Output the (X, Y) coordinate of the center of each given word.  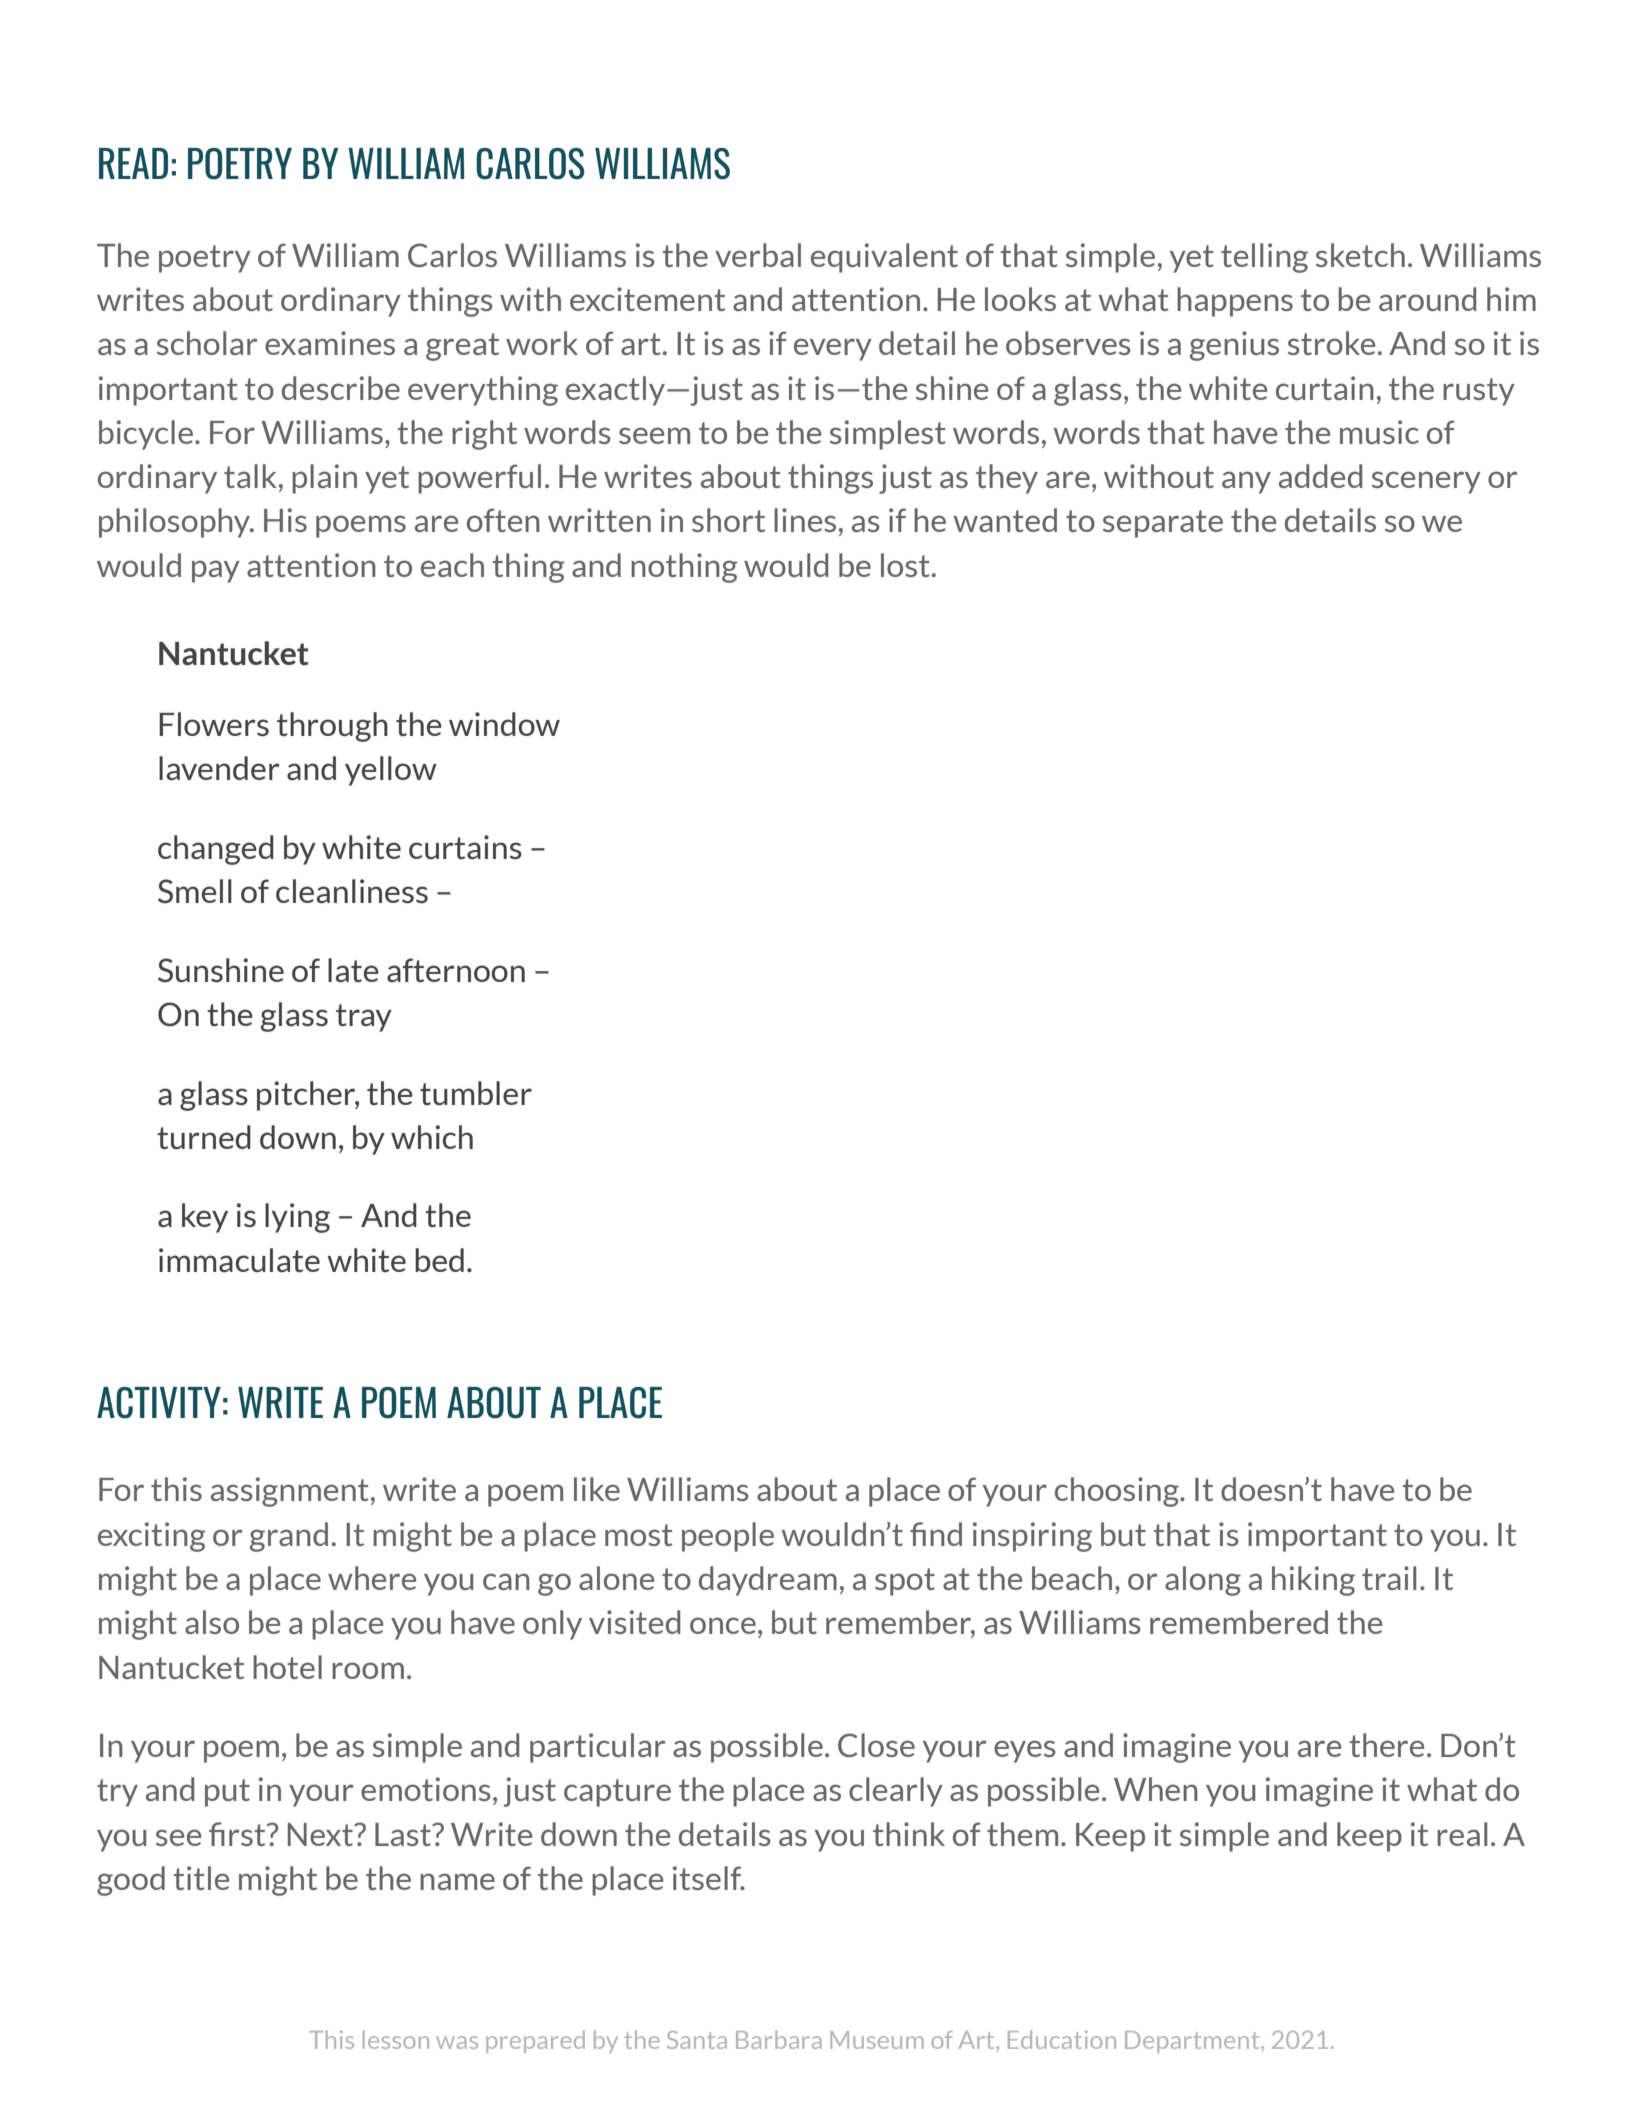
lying (297, 1218)
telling (1264, 258)
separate (1163, 524)
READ (133, 163)
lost (905, 565)
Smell (195, 891)
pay (216, 571)
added (1320, 476)
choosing (1118, 1492)
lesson (396, 2039)
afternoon (456, 970)
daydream (768, 1581)
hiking (1313, 1581)
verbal (758, 255)
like (597, 1489)
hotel (287, 1667)
